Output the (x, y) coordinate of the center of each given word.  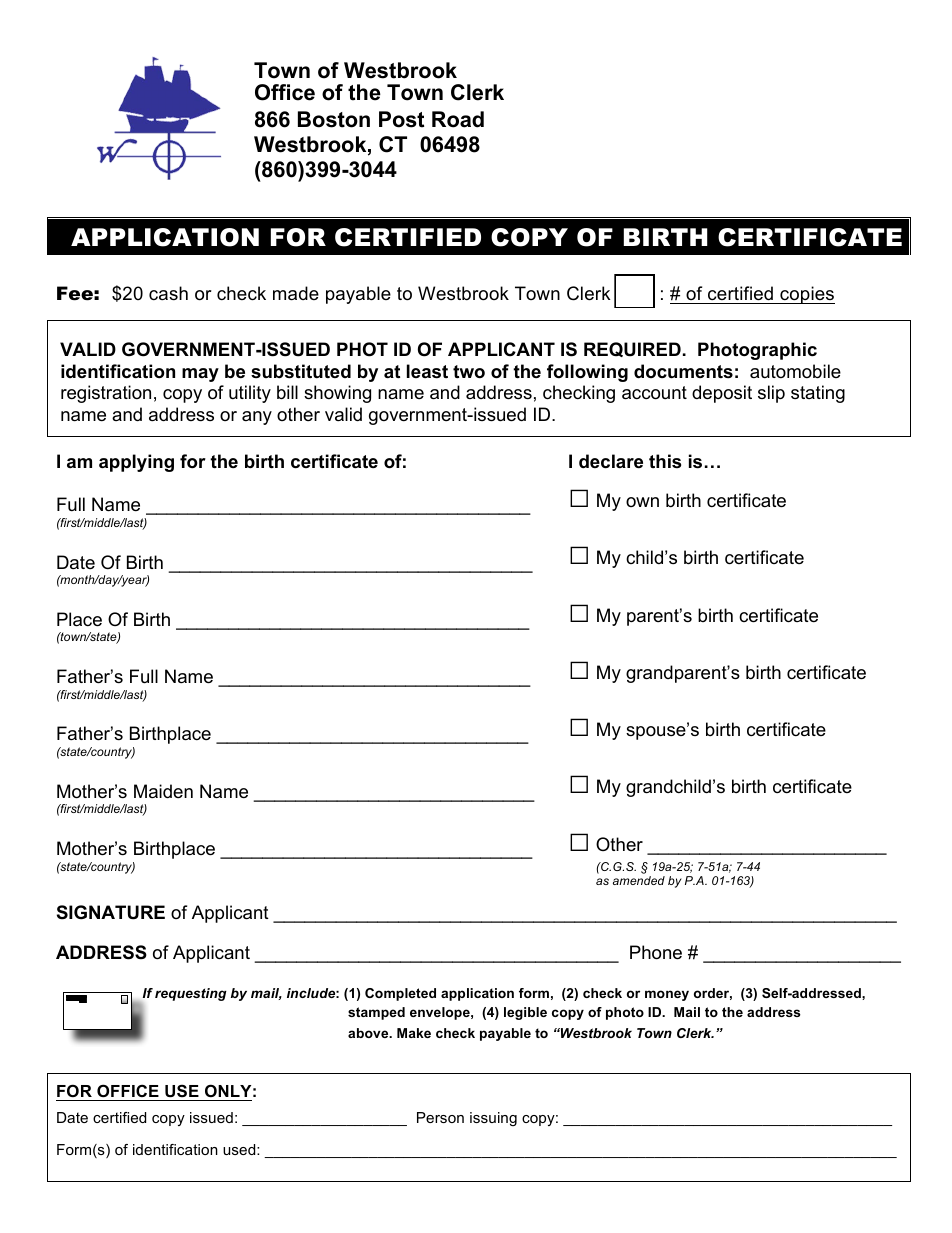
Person (440, 1117)
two (469, 371)
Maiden (163, 791)
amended (639, 880)
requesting (191, 994)
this (665, 461)
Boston (334, 119)
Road (458, 119)
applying (136, 463)
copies (806, 295)
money (667, 995)
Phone (656, 952)
